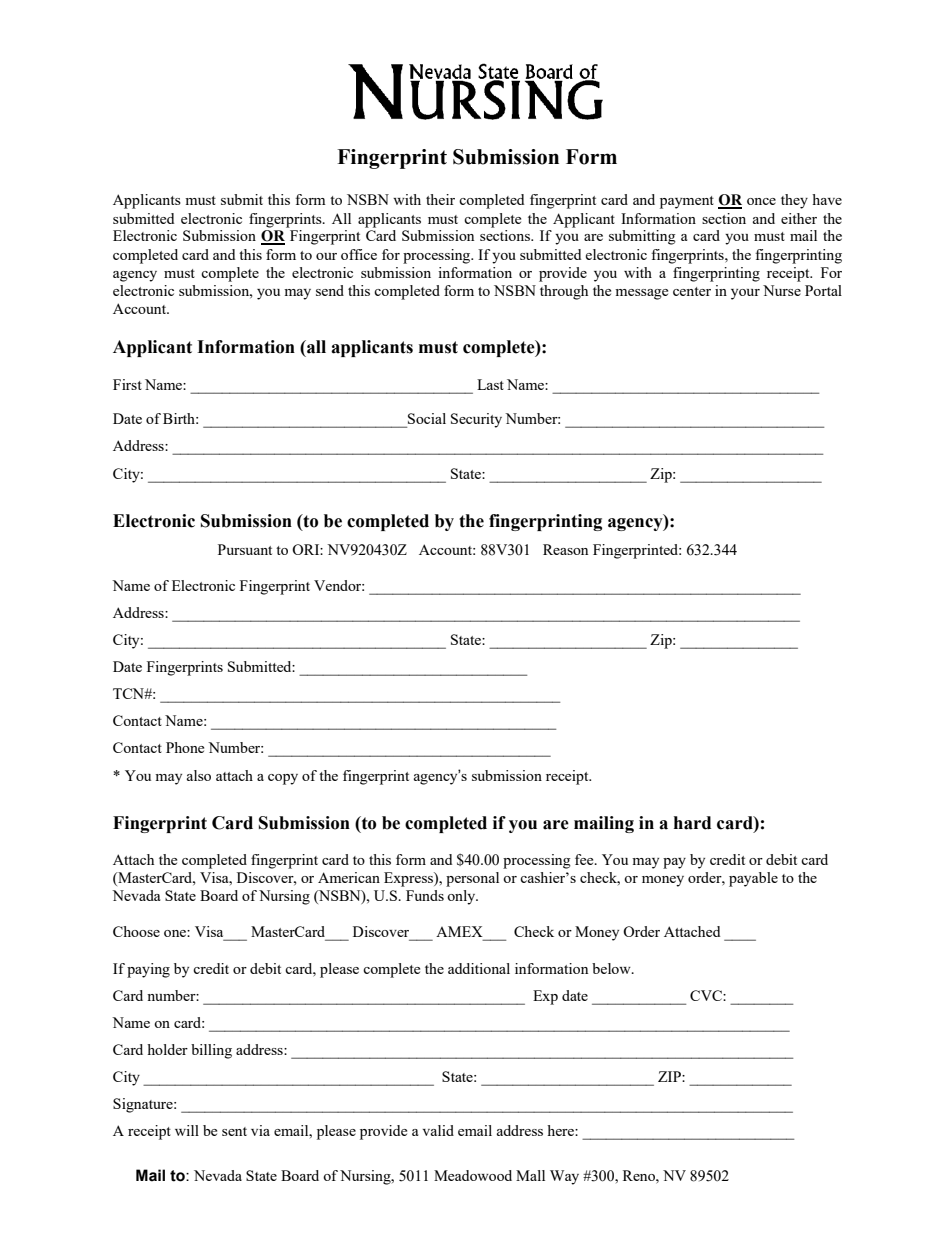 The width and height of the screenshot is (952, 1250). Describe the element at coordinates (564, 1177) in the screenshot. I see `Way` at that location.
